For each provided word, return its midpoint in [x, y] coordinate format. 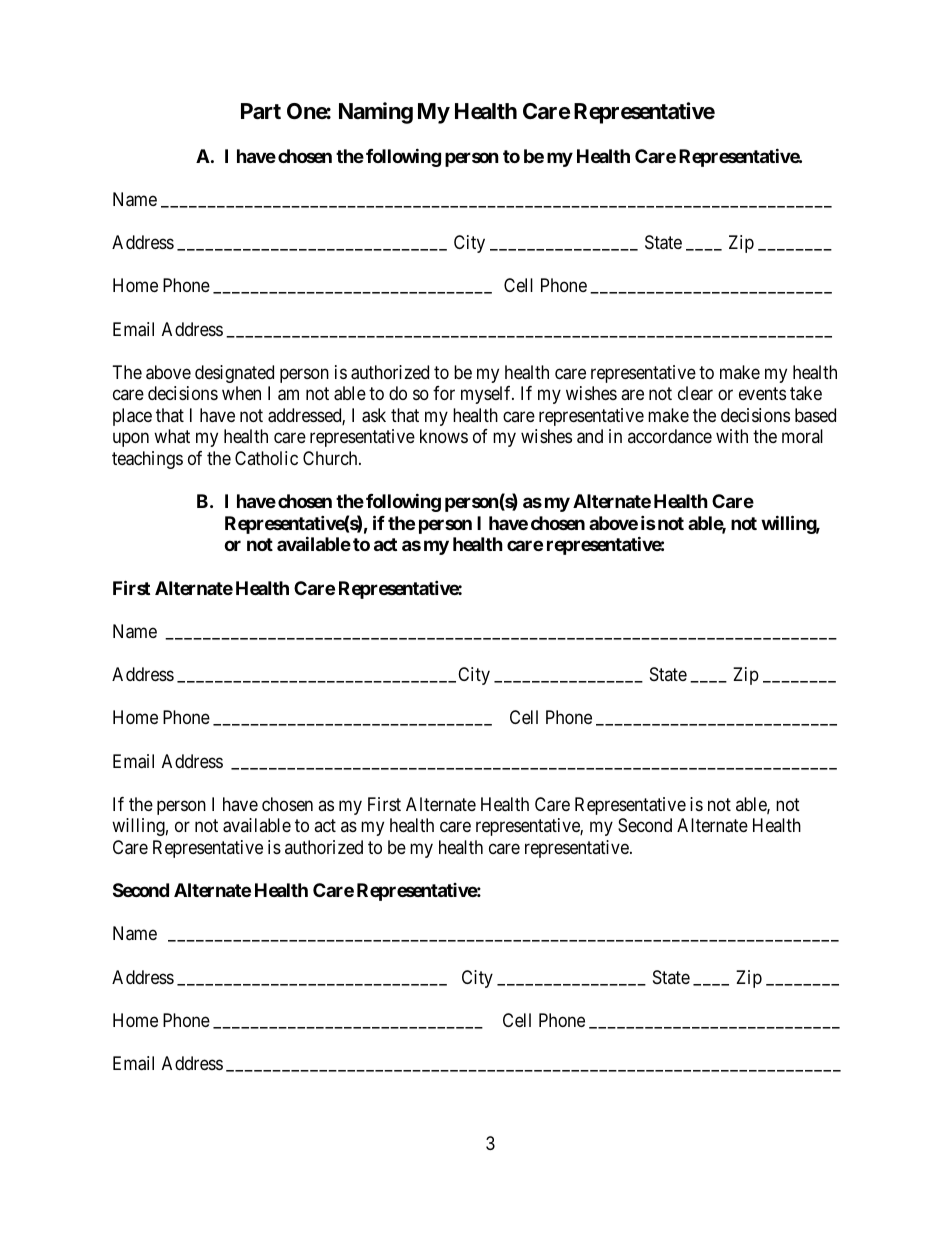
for [444, 393]
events [762, 394]
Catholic [266, 458]
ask [374, 415]
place [132, 417]
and [590, 436]
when [241, 393]
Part [261, 111]
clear [695, 393]
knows [444, 436]
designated [234, 374]
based [815, 415]
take [806, 393]
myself [487, 395]
